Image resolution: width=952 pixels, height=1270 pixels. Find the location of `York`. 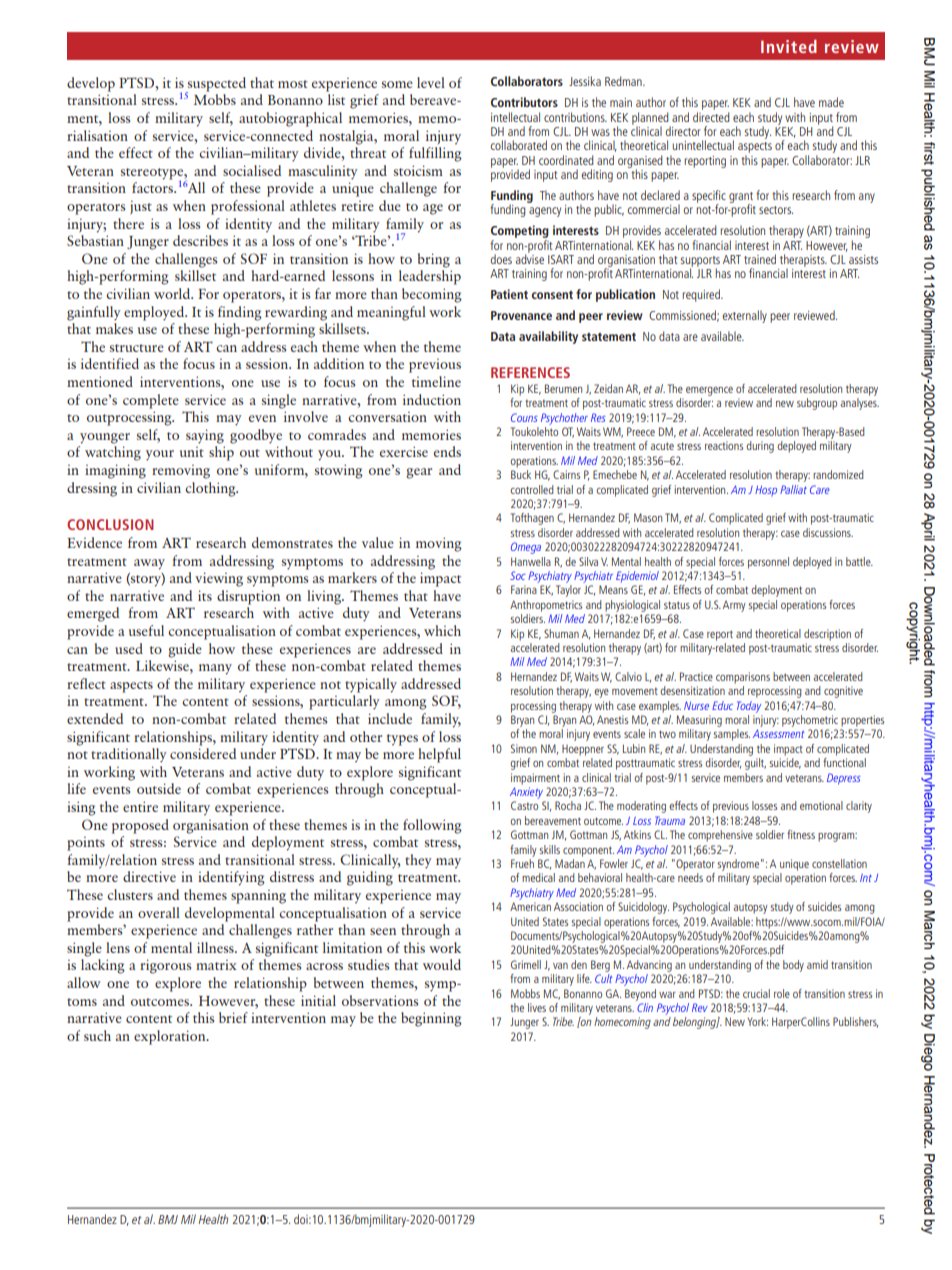

York is located at coordinates (758, 1021).
